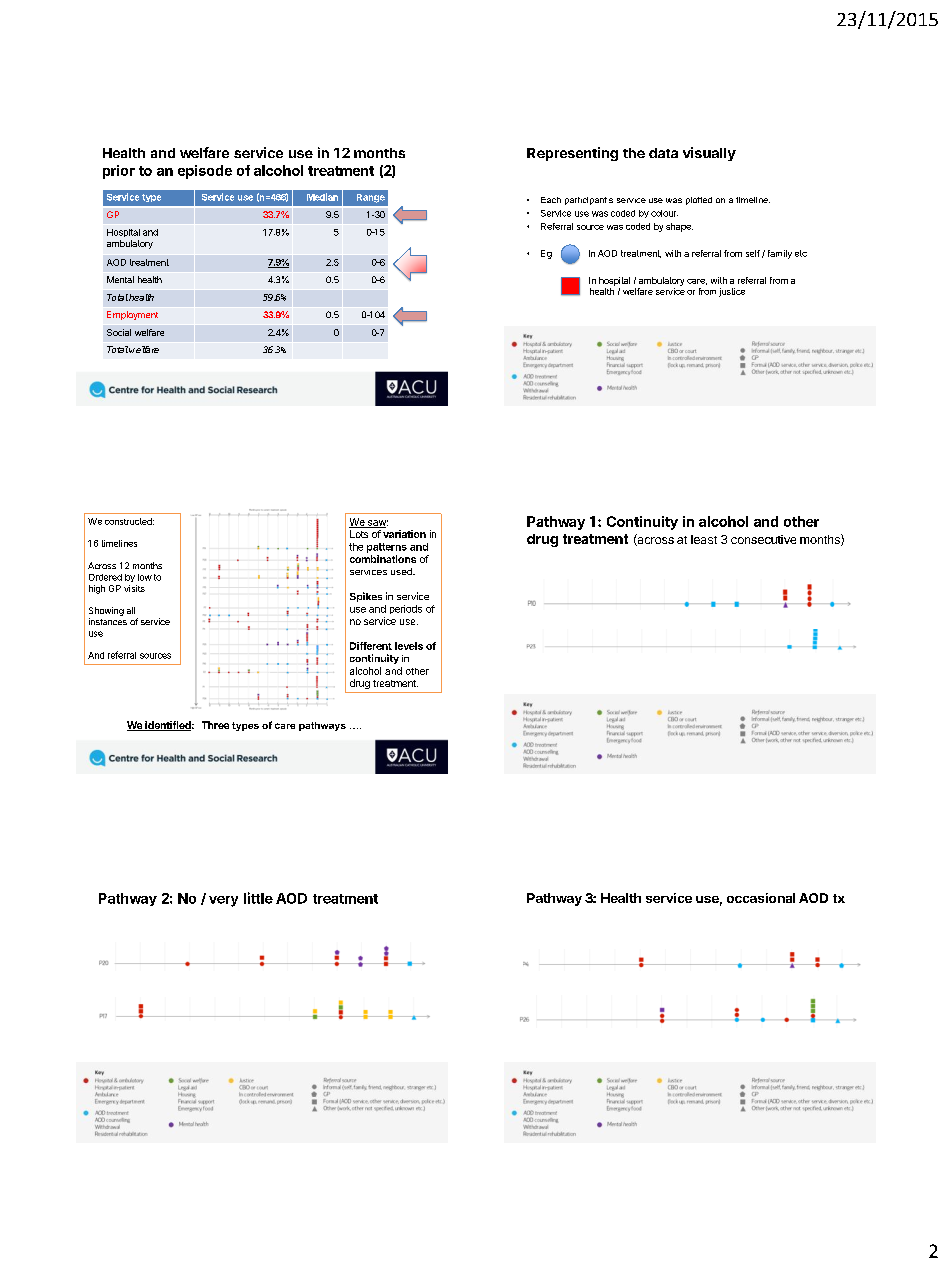 The height and width of the document is (1270, 952). I want to click on levels, so click(409, 646).
